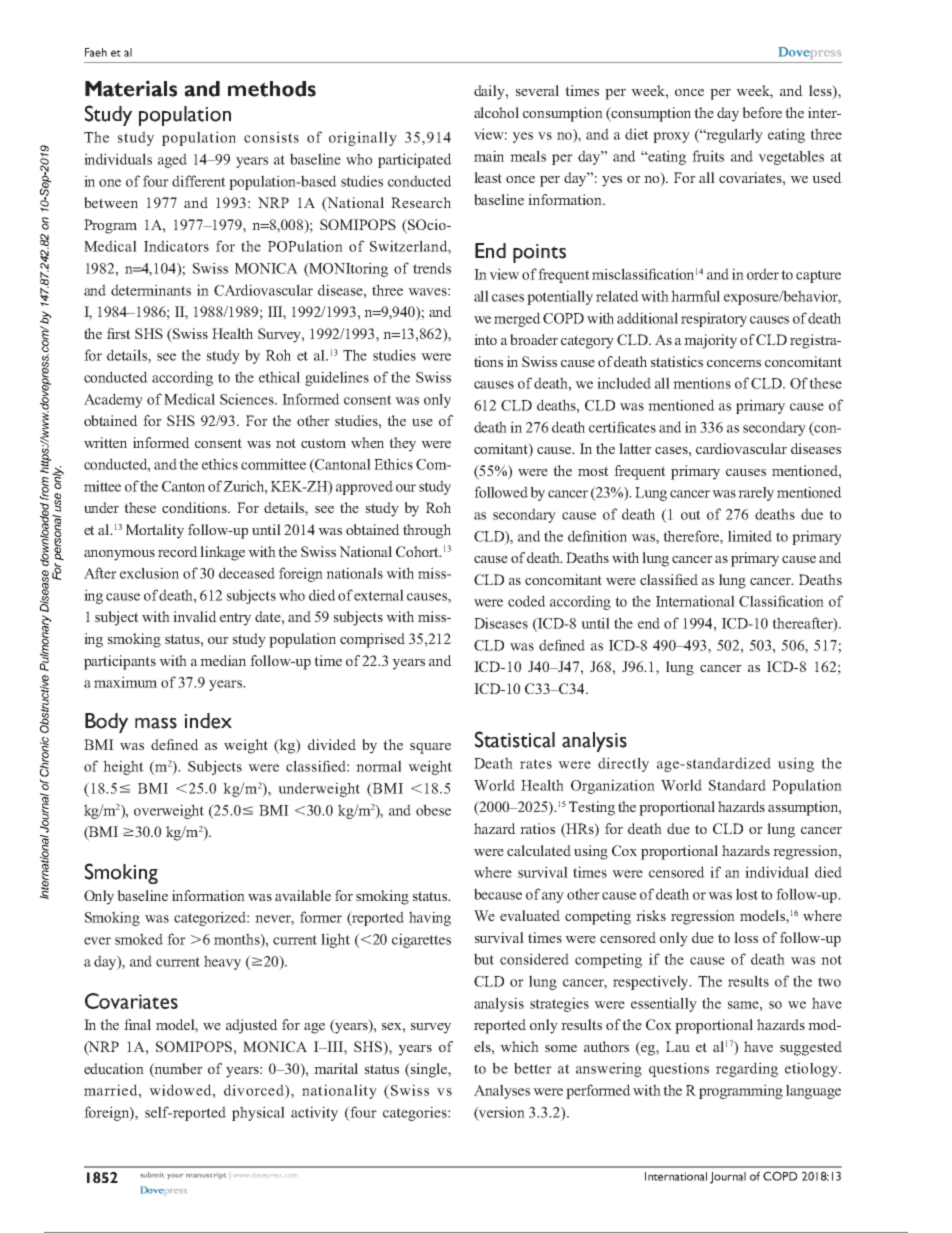 The height and width of the screenshot is (1233, 952). I want to click on aged, so click(172, 160).
